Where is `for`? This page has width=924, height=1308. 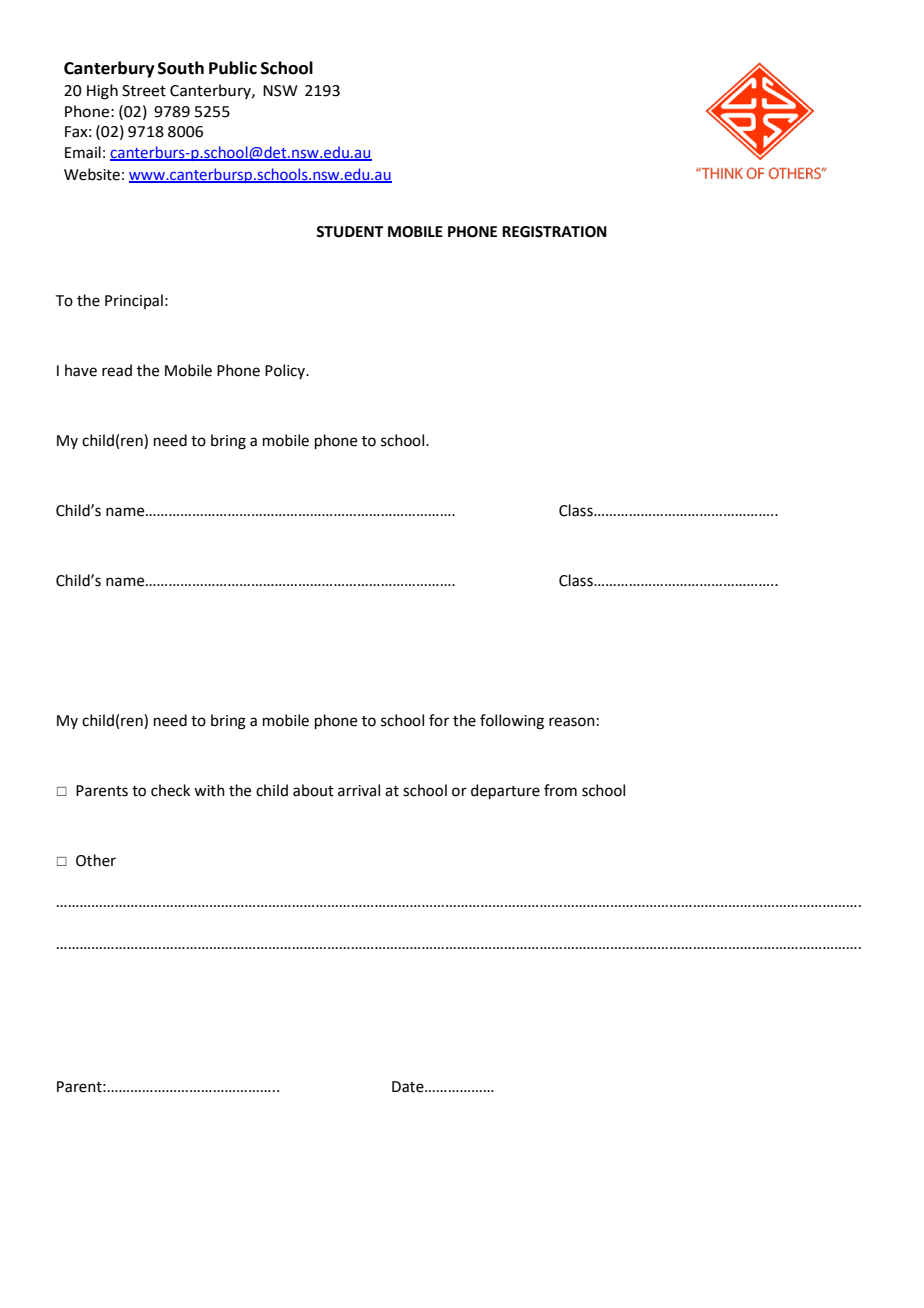 for is located at coordinates (439, 720).
